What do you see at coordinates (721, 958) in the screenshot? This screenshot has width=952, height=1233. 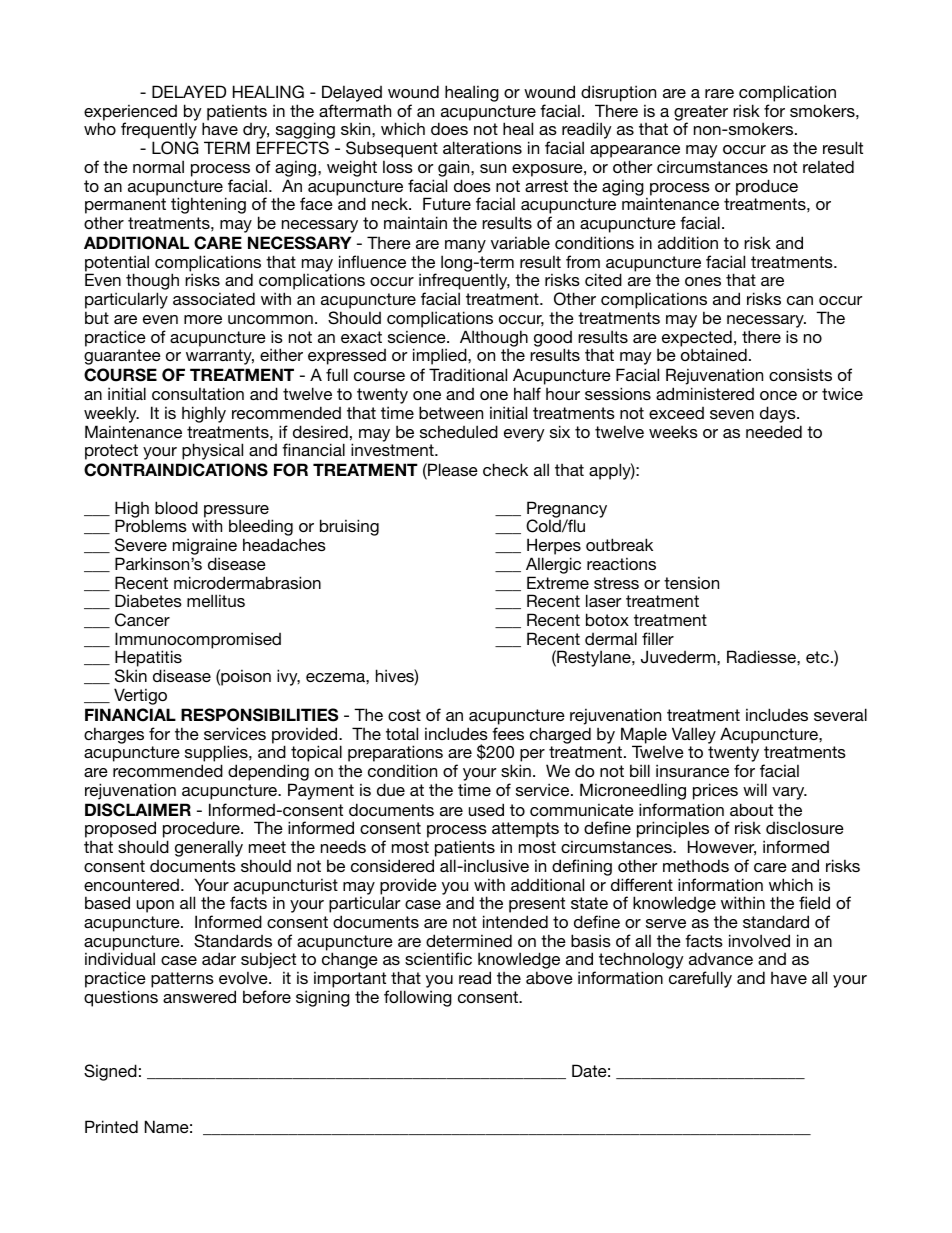 I see `advance` at bounding box center [721, 958].
